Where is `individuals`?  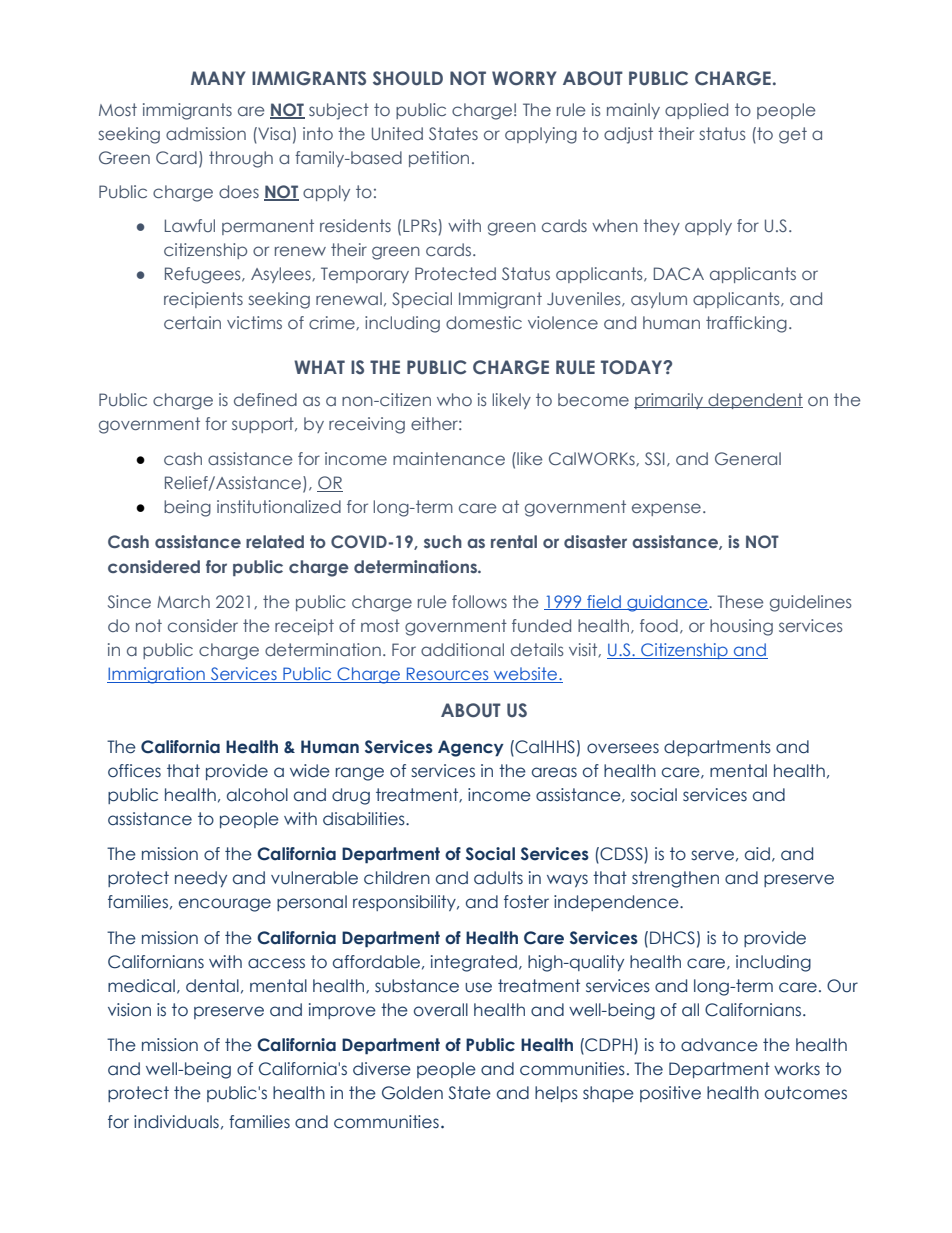
individuals is located at coordinates (176, 1122).
